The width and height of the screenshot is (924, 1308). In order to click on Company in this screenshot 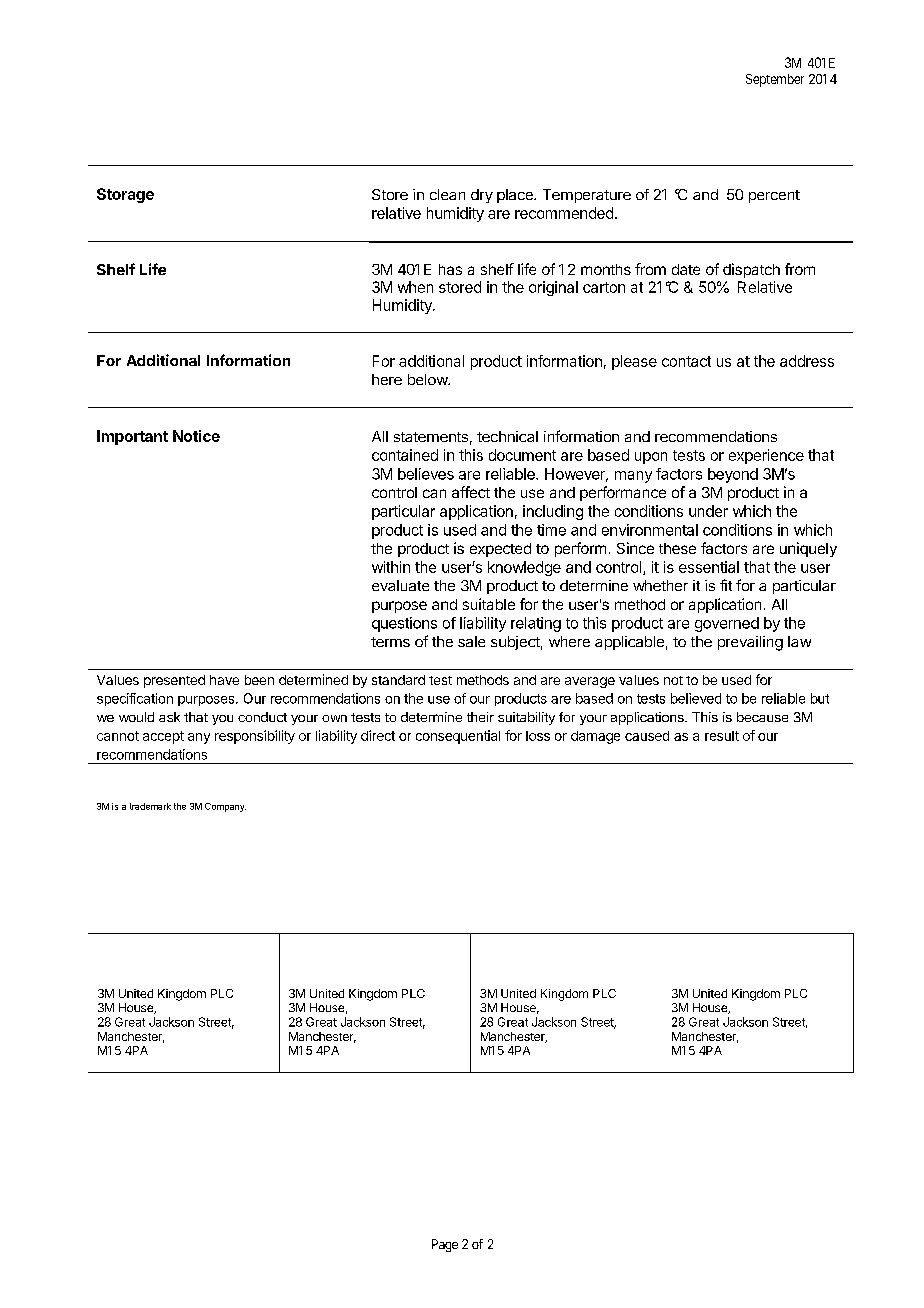, I will do `click(225, 807)`.
